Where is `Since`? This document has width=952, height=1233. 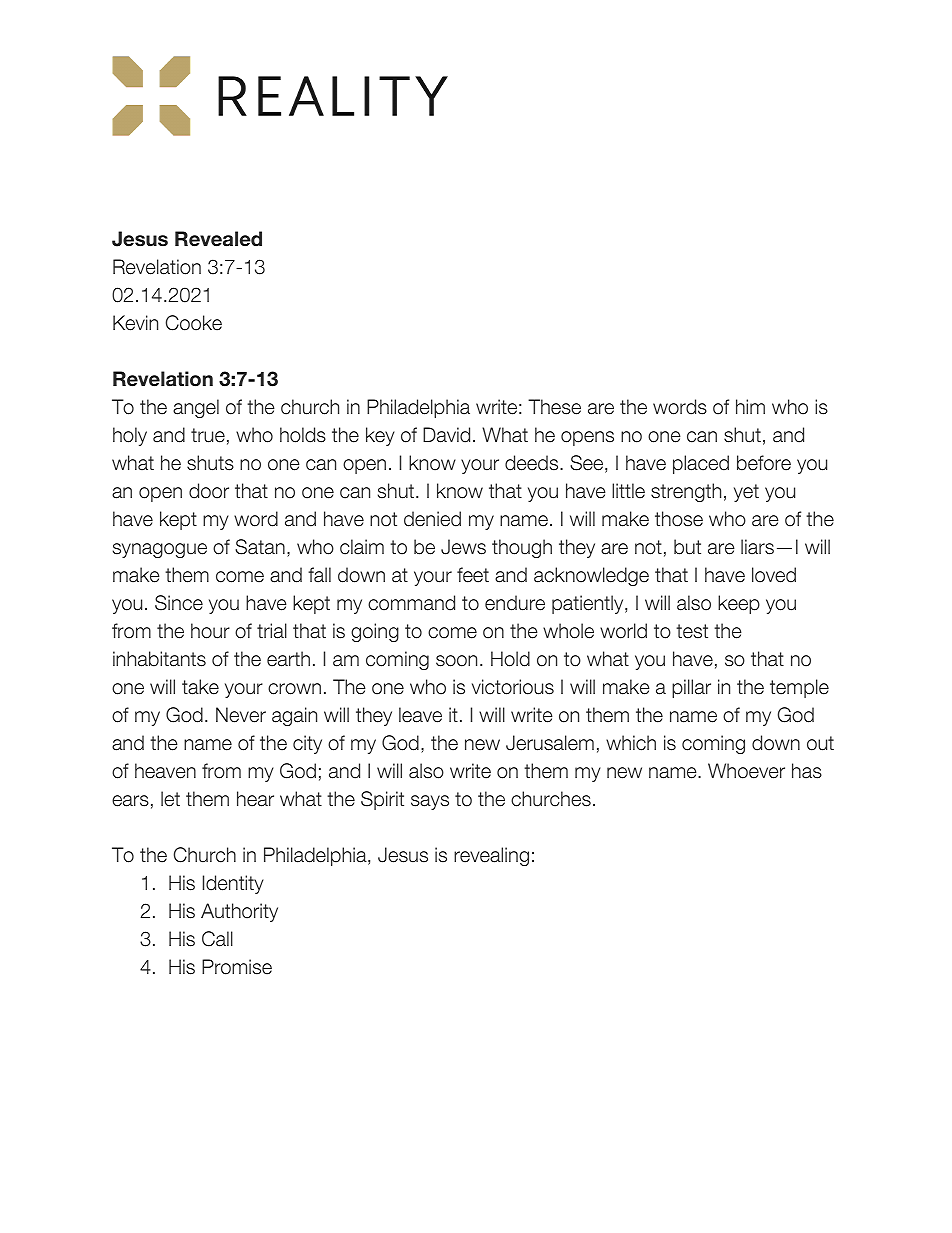 Since is located at coordinates (179, 603).
